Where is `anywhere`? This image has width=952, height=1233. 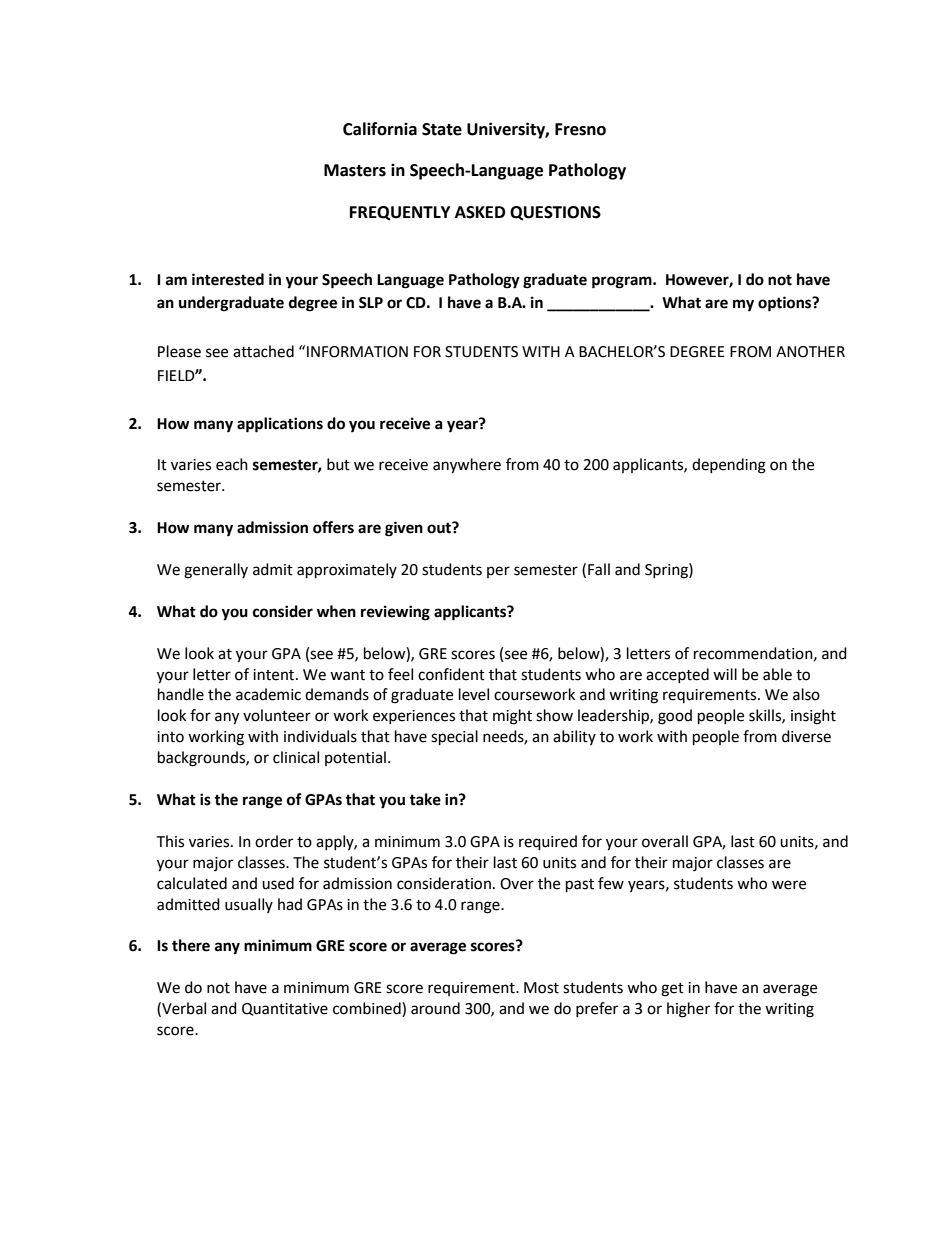
anywhere is located at coordinates (467, 466).
